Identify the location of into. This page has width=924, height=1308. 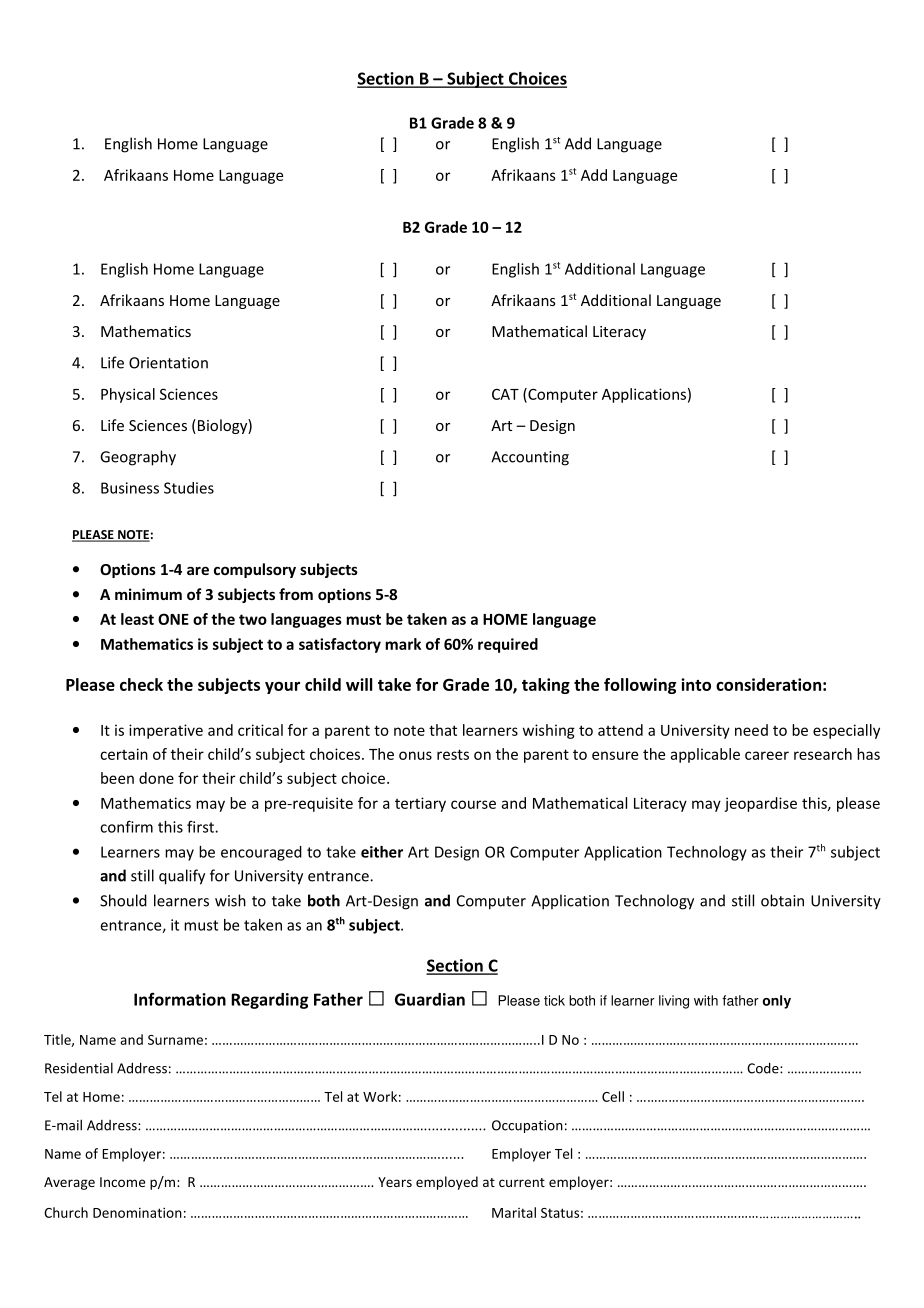
(696, 684).
